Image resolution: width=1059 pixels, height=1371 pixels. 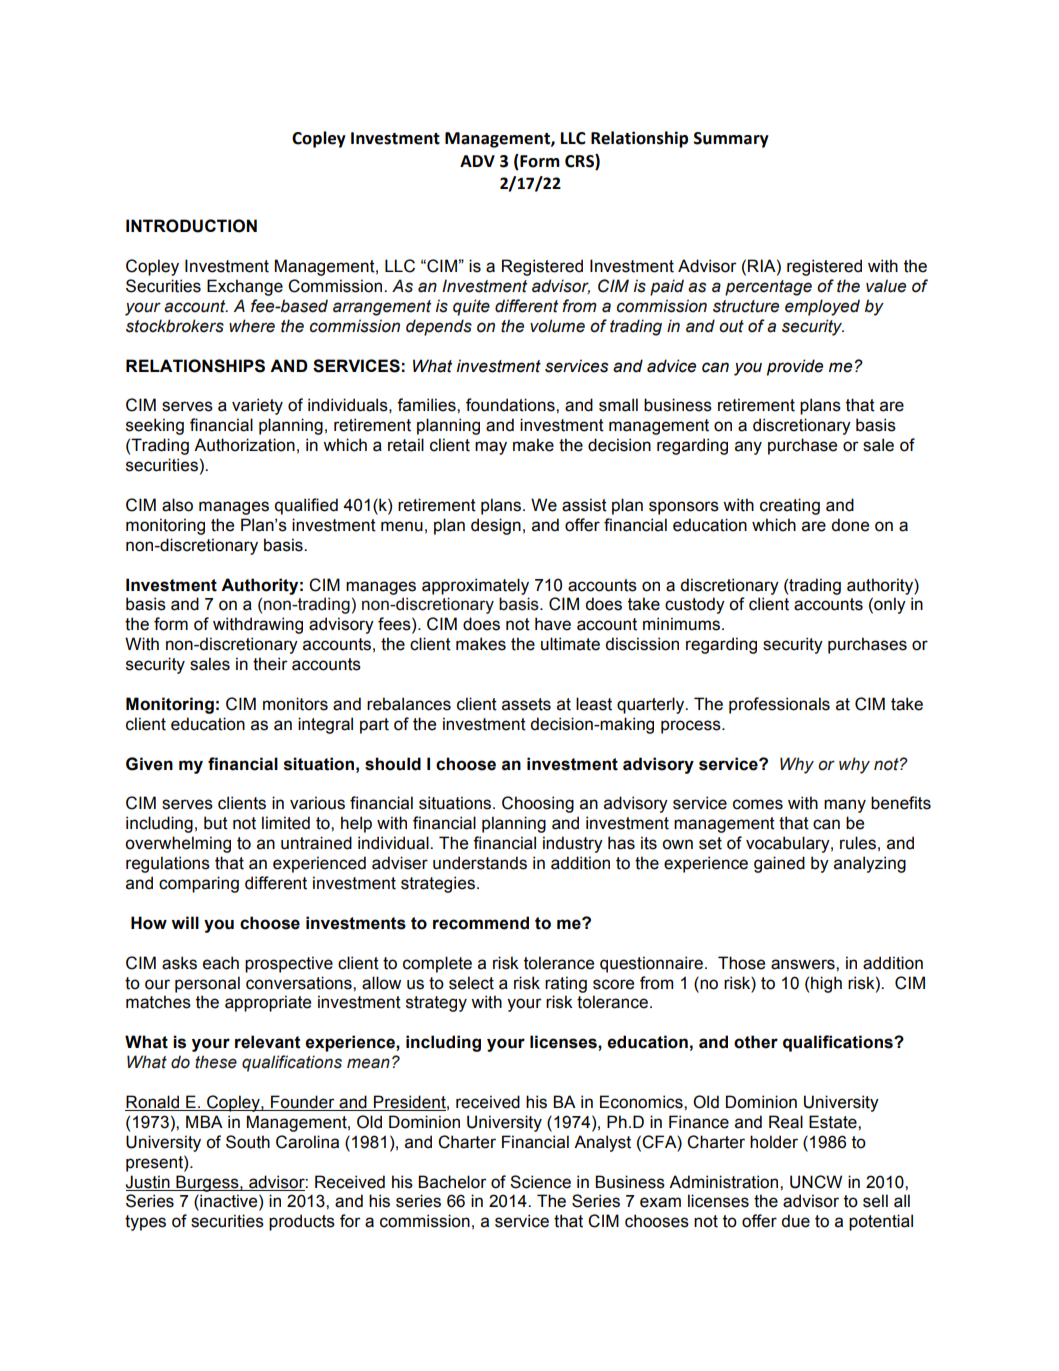 I want to click on their, so click(x=270, y=664).
